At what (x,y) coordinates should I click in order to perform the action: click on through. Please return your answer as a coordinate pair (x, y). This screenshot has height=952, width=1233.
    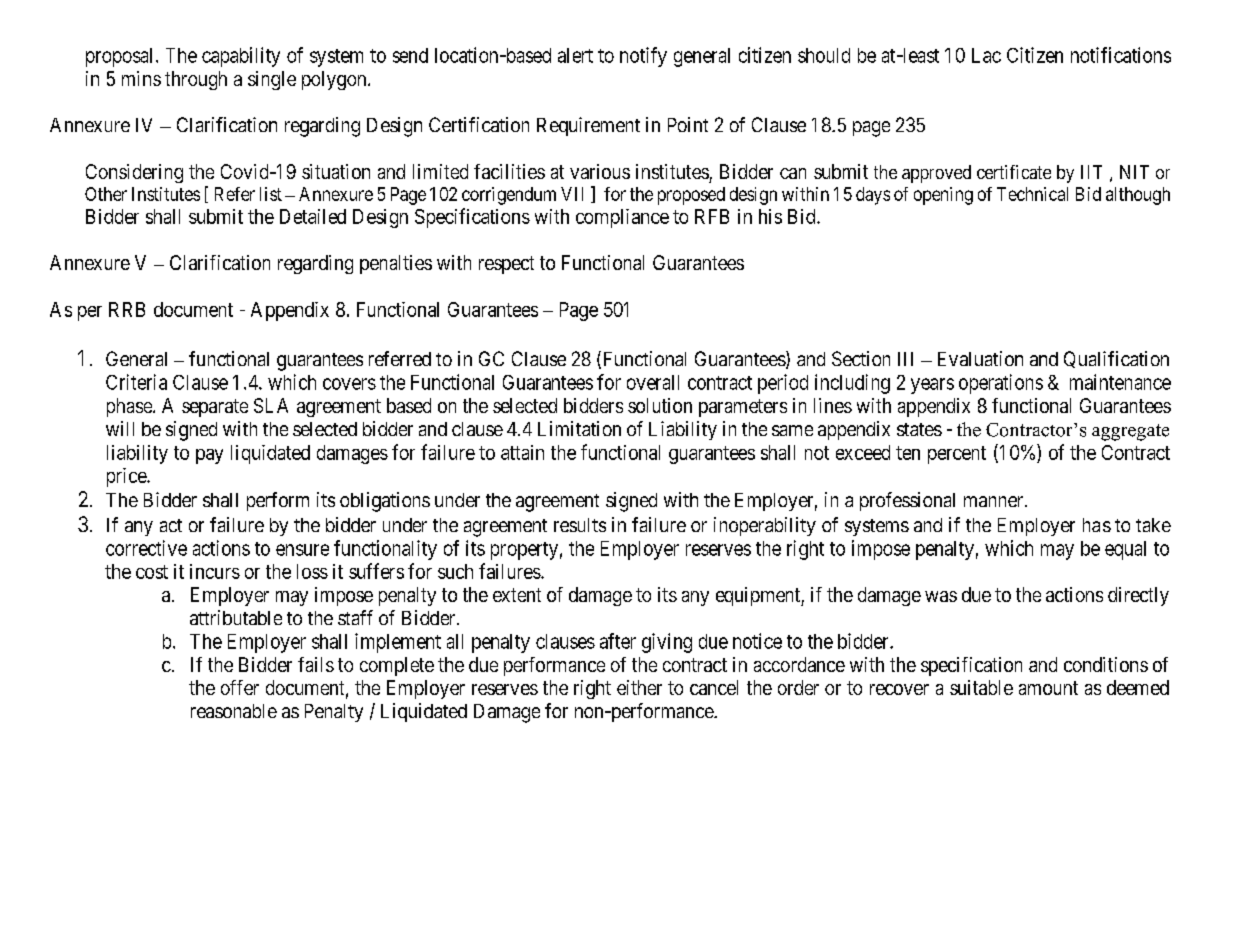
    Looking at the image, I should click on (196, 80).
